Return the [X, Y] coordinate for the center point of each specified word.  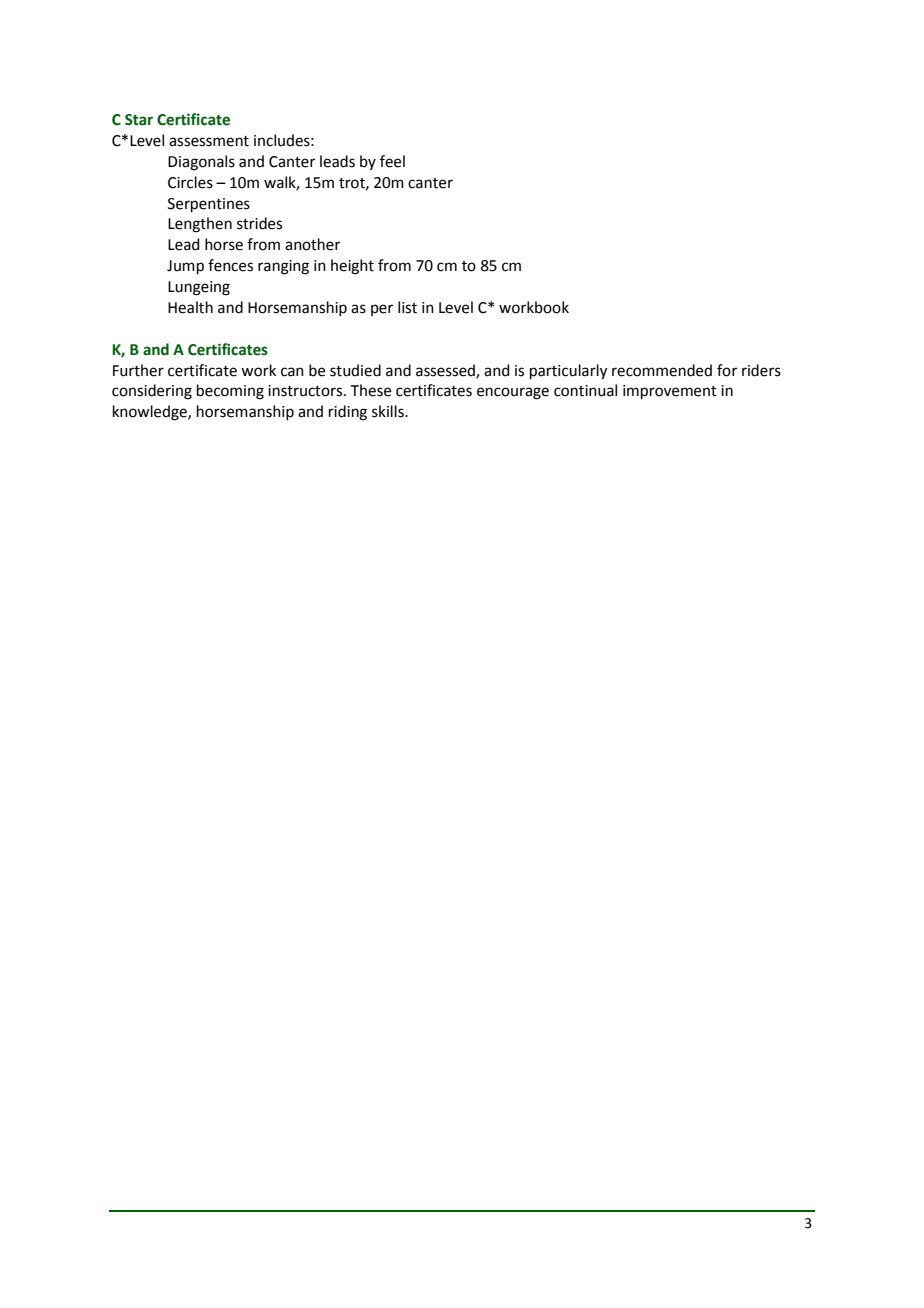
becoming [230, 392]
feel [392, 161]
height [352, 267]
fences [230, 265]
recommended [662, 370]
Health [190, 307]
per [382, 310]
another [312, 244]
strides [259, 223]
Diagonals [201, 163]
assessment [209, 141]
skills [389, 411]
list [407, 307]
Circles [190, 182]
